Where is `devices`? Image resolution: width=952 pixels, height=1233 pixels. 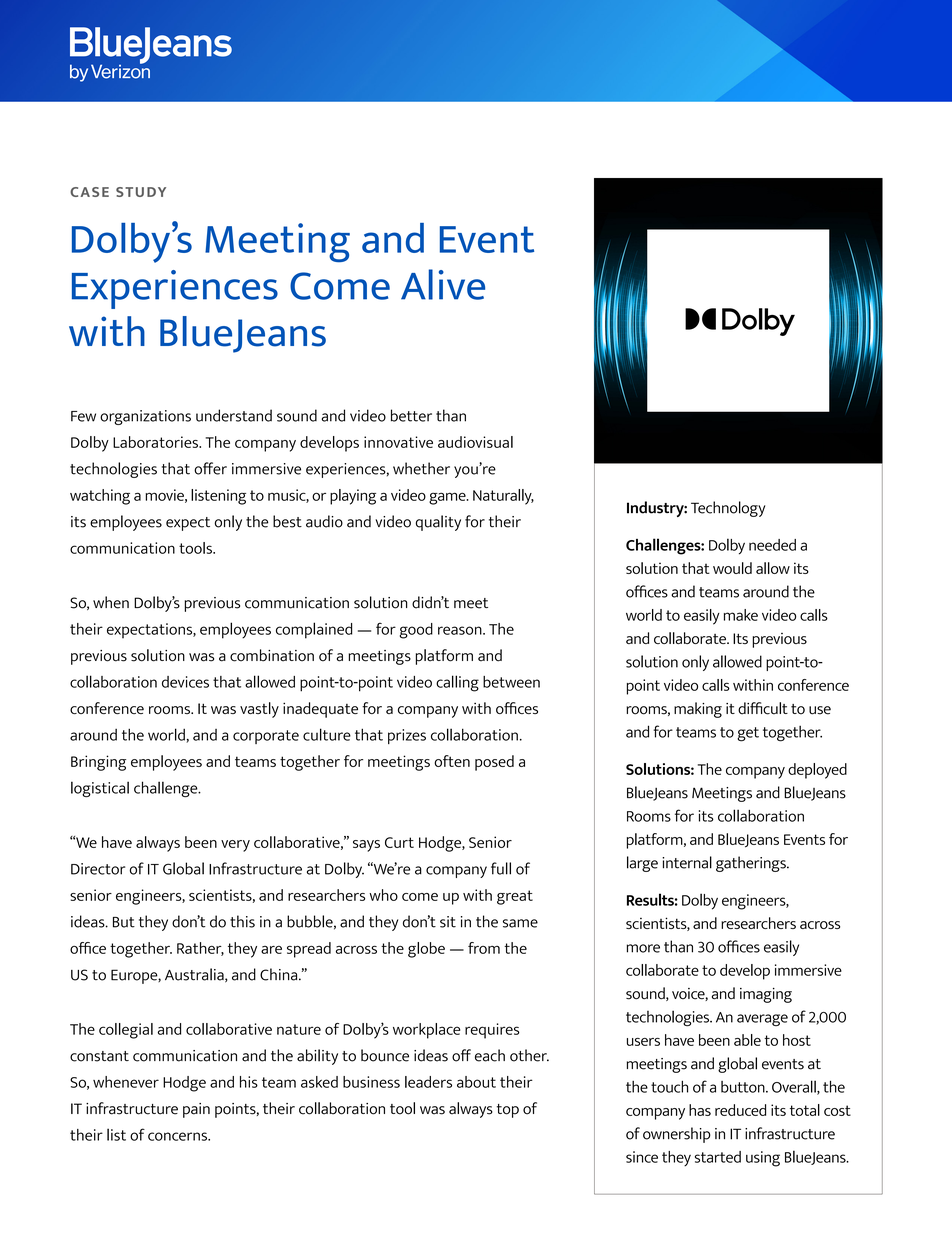 devices is located at coordinates (185, 682).
